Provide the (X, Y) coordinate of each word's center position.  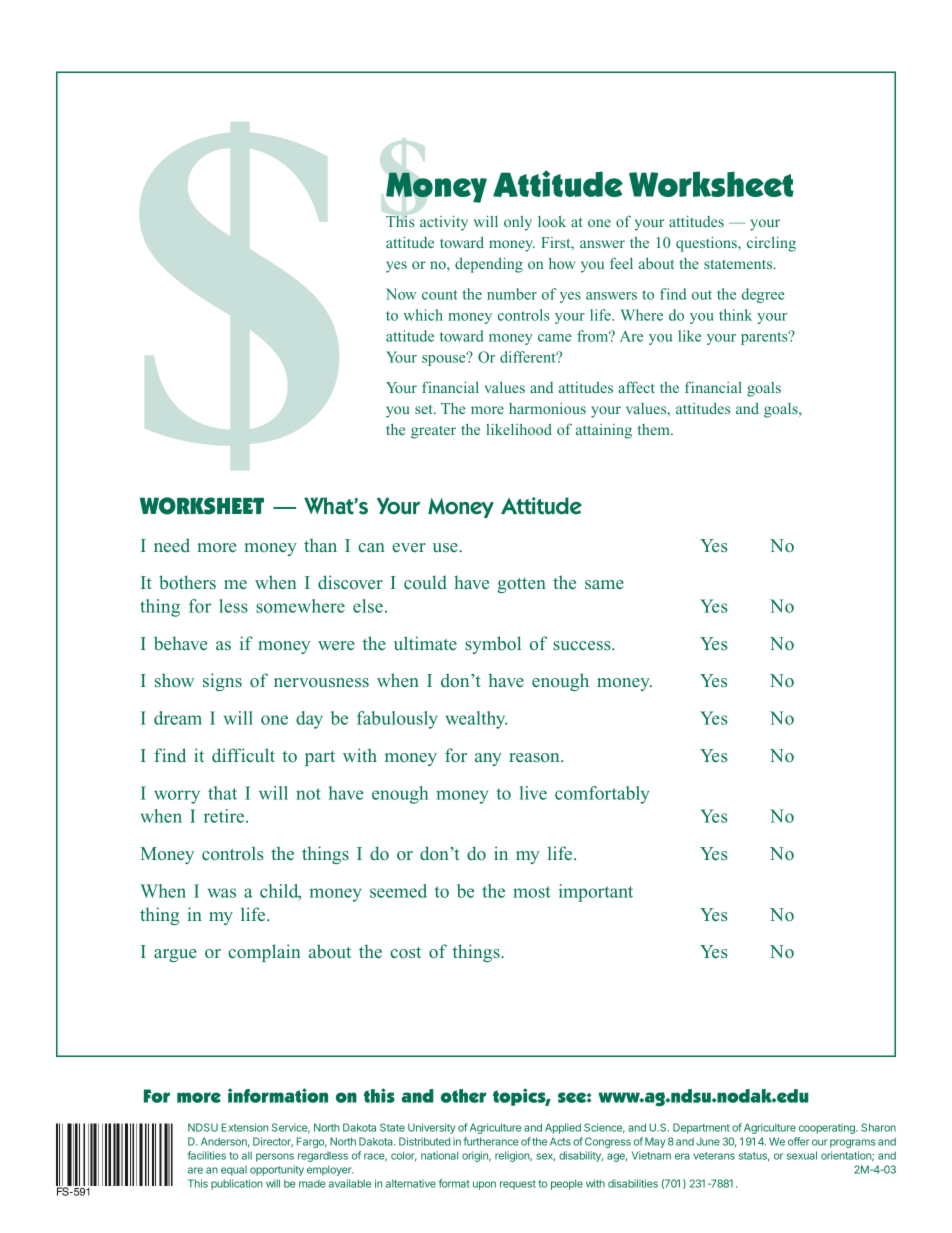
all (247, 1155)
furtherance (491, 1141)
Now (401, 294)
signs (222, 682)
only (518, 223)
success (583, 645)
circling (771, 244)
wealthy (476, 720)
